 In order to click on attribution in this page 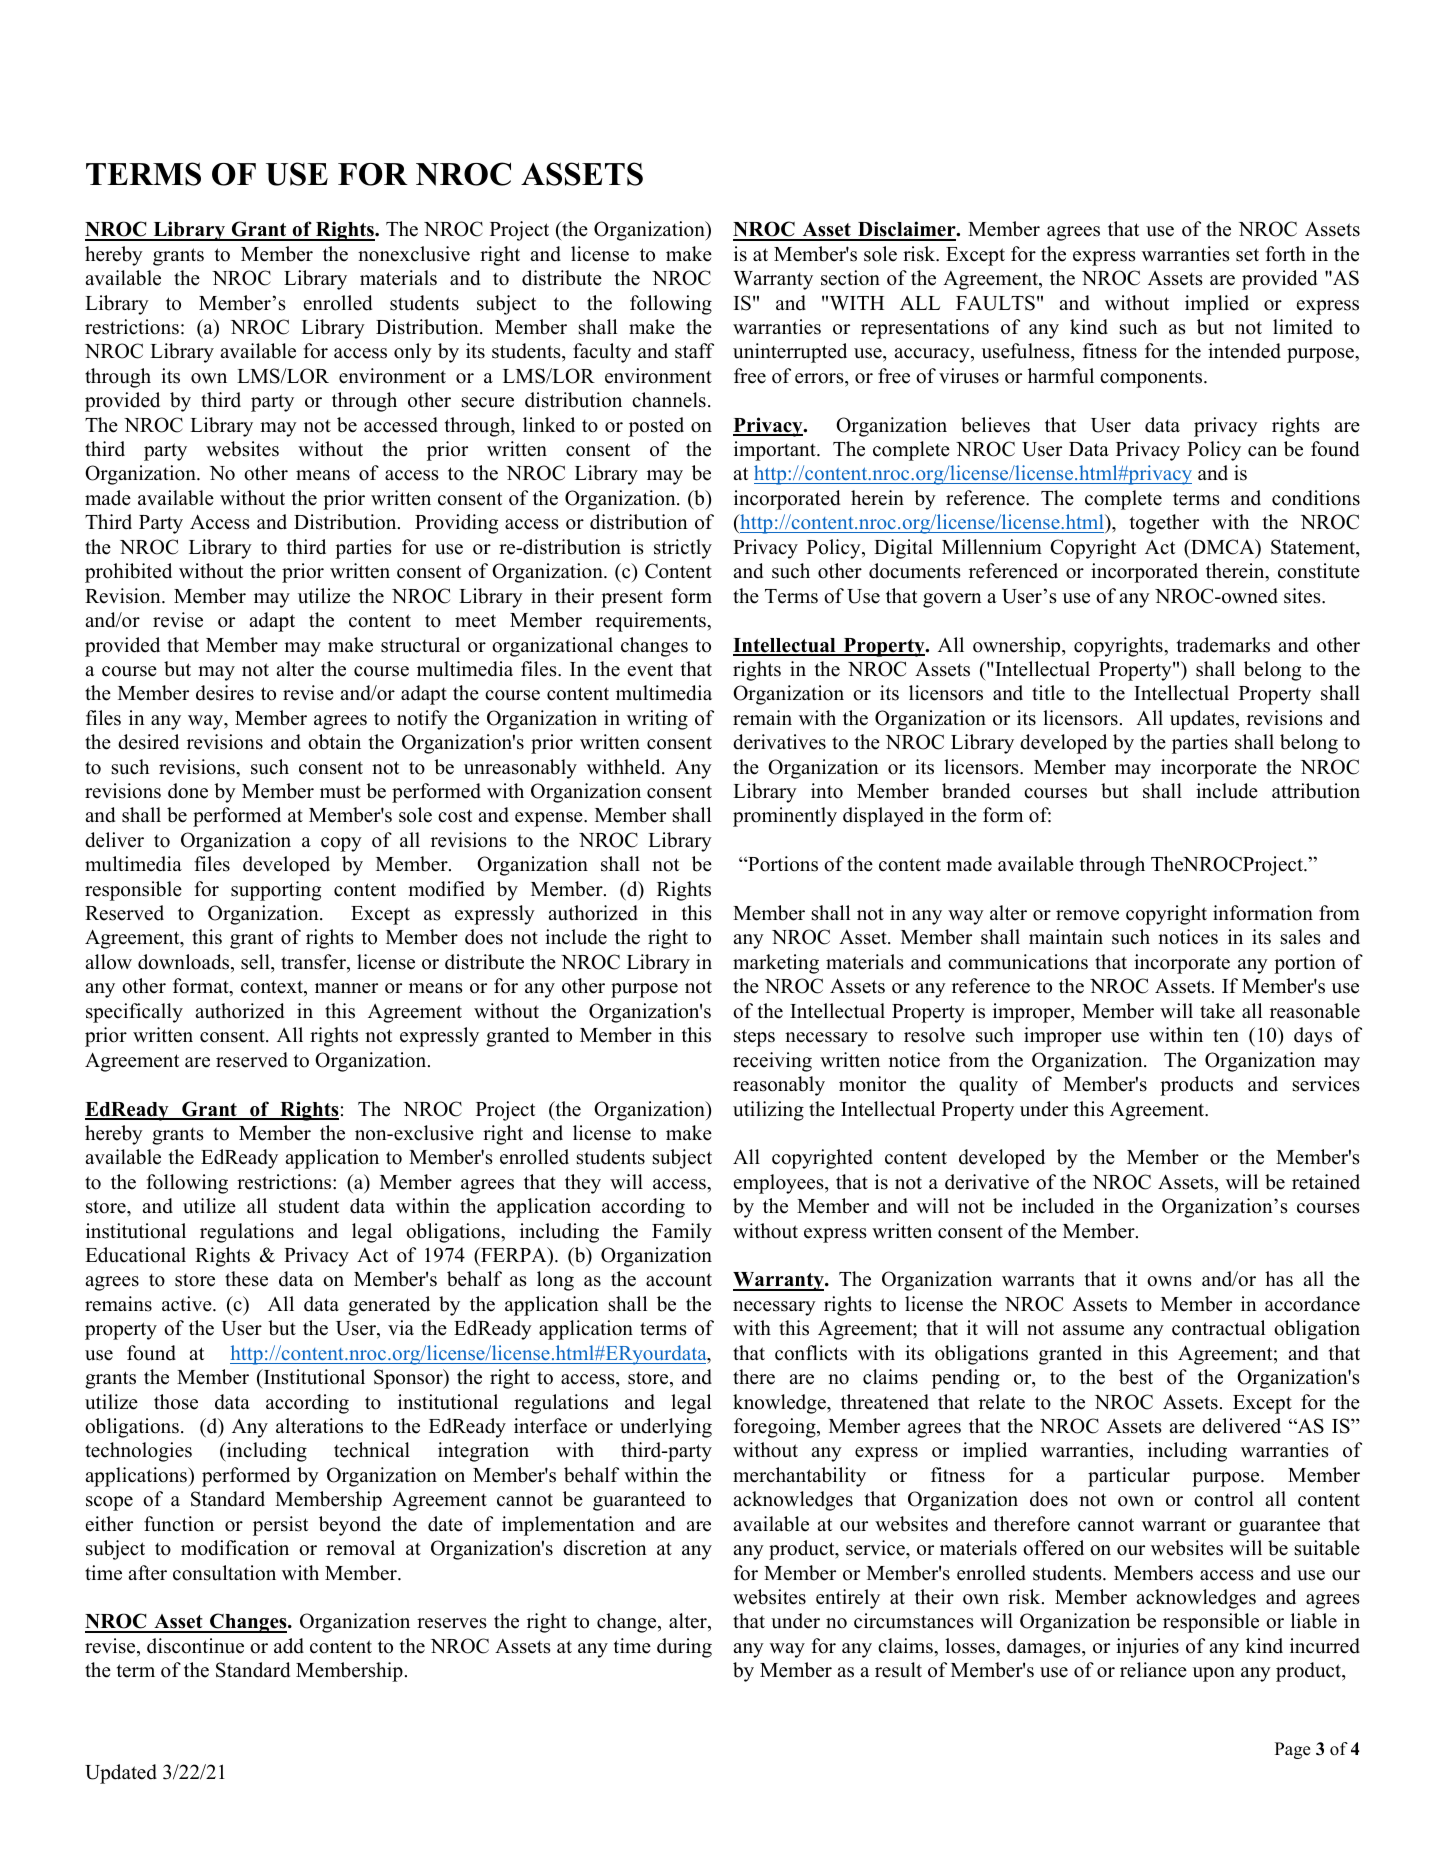, I will do `click(1316, 791)`.
